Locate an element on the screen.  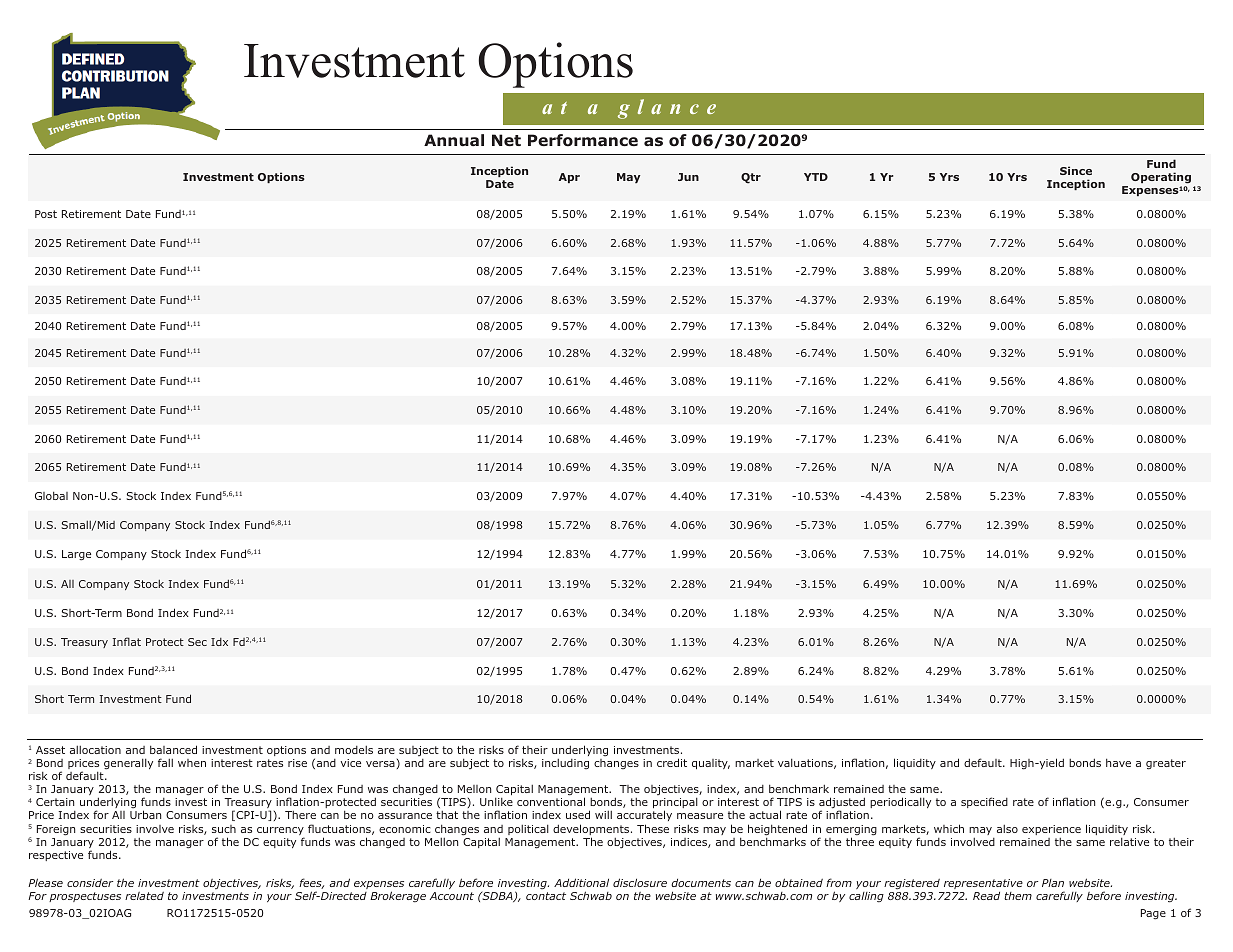
Since is located at coordinates (1076, 170).
